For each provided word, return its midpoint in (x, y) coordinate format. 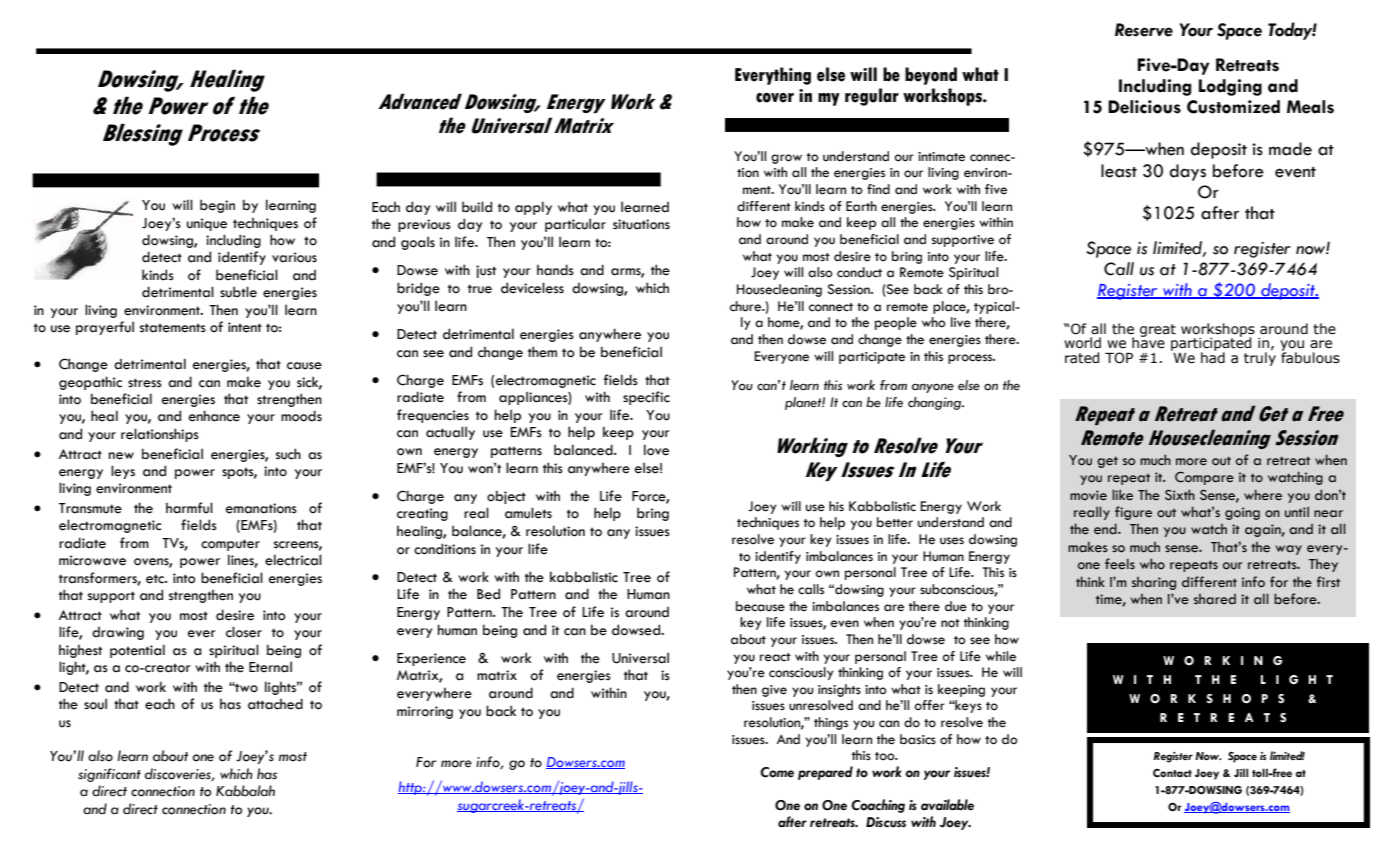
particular (575, 225)
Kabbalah (245, 791)
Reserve (1144, 30)
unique (207, 224)
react (775, 657)
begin (217, 206)
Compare (1204, 478)
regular (872, 97)
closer (244, 632)
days (1188, 172)
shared (1215, 599)
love (656, 450)
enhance (214, 416)
